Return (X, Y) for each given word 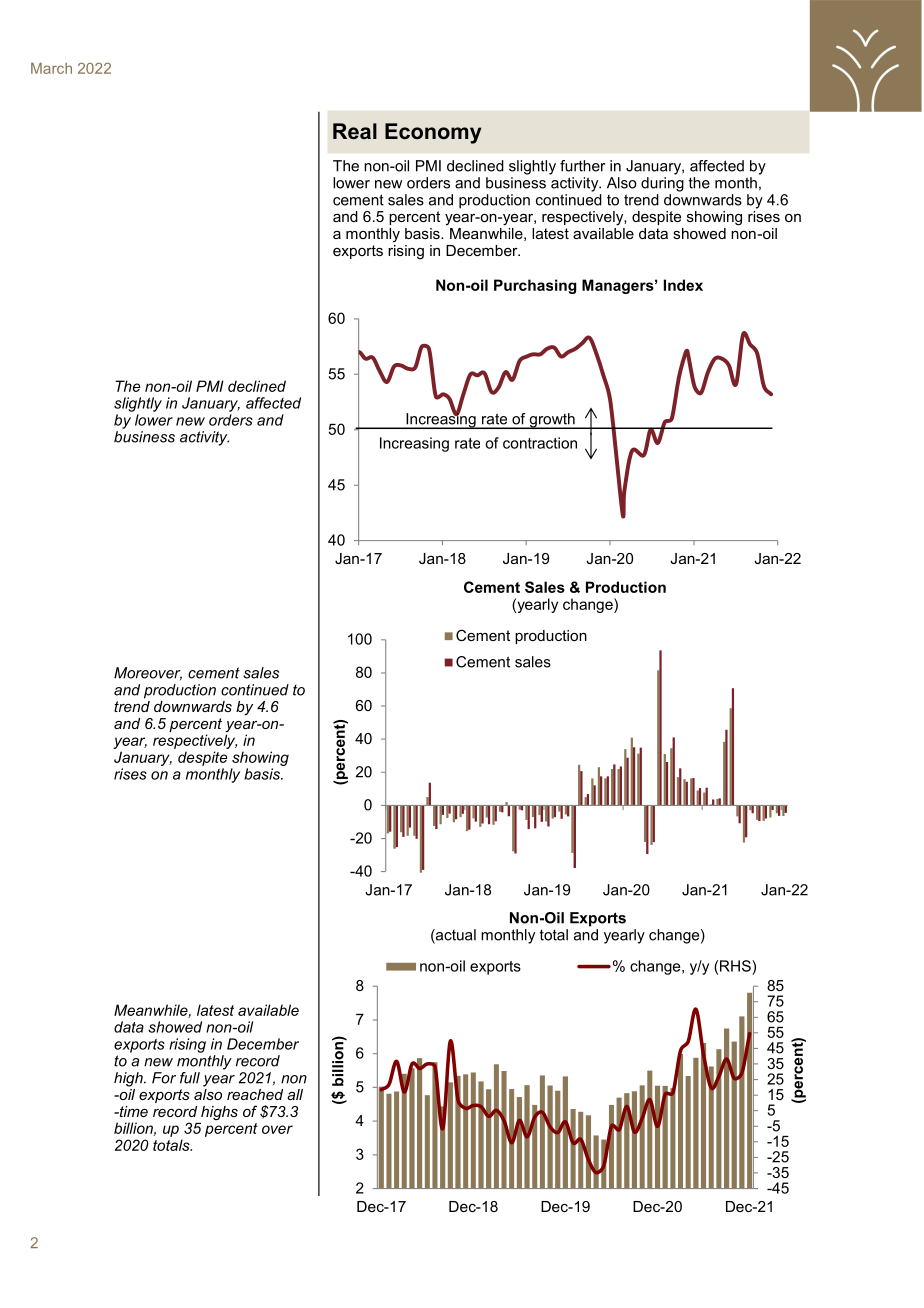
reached (255, 1094)
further (582, 166)
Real (355, 131)
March (51, 68)
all (295, 1094)
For (164, 1078)
